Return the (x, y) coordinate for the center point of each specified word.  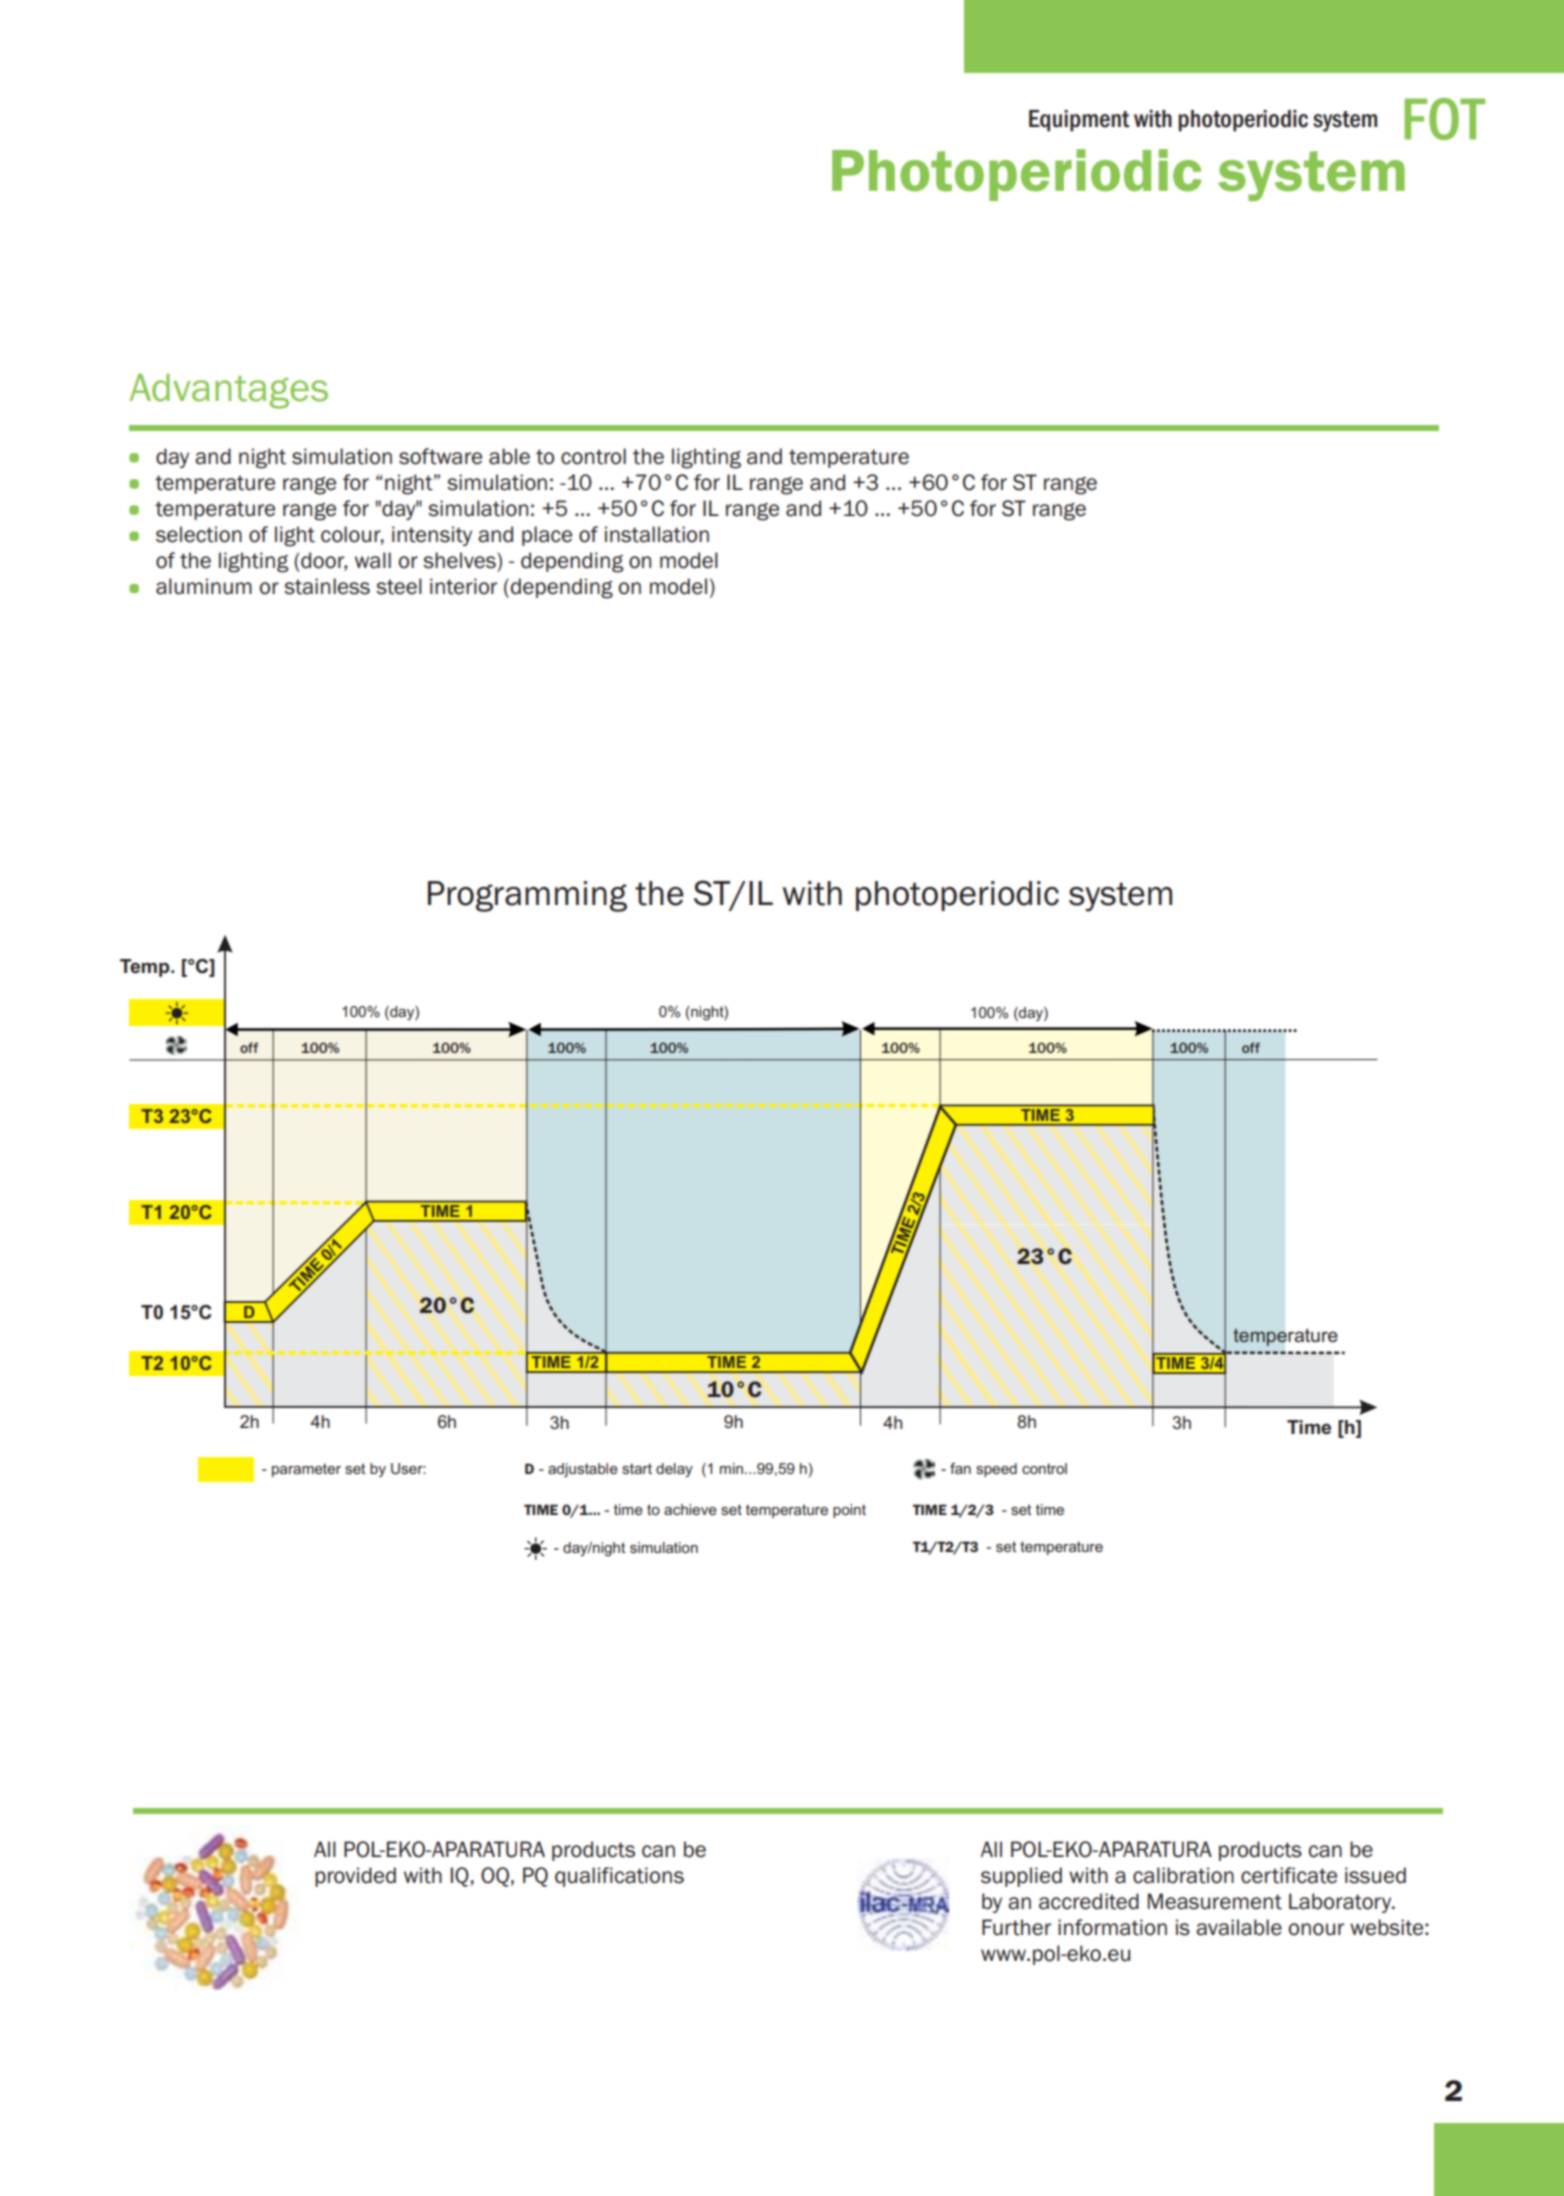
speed (996, 1470)
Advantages (228, 391)
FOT (1445, 119)
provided (355, 1877)
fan (960, 1468)
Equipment (1079, 121)
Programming (527, 896)
